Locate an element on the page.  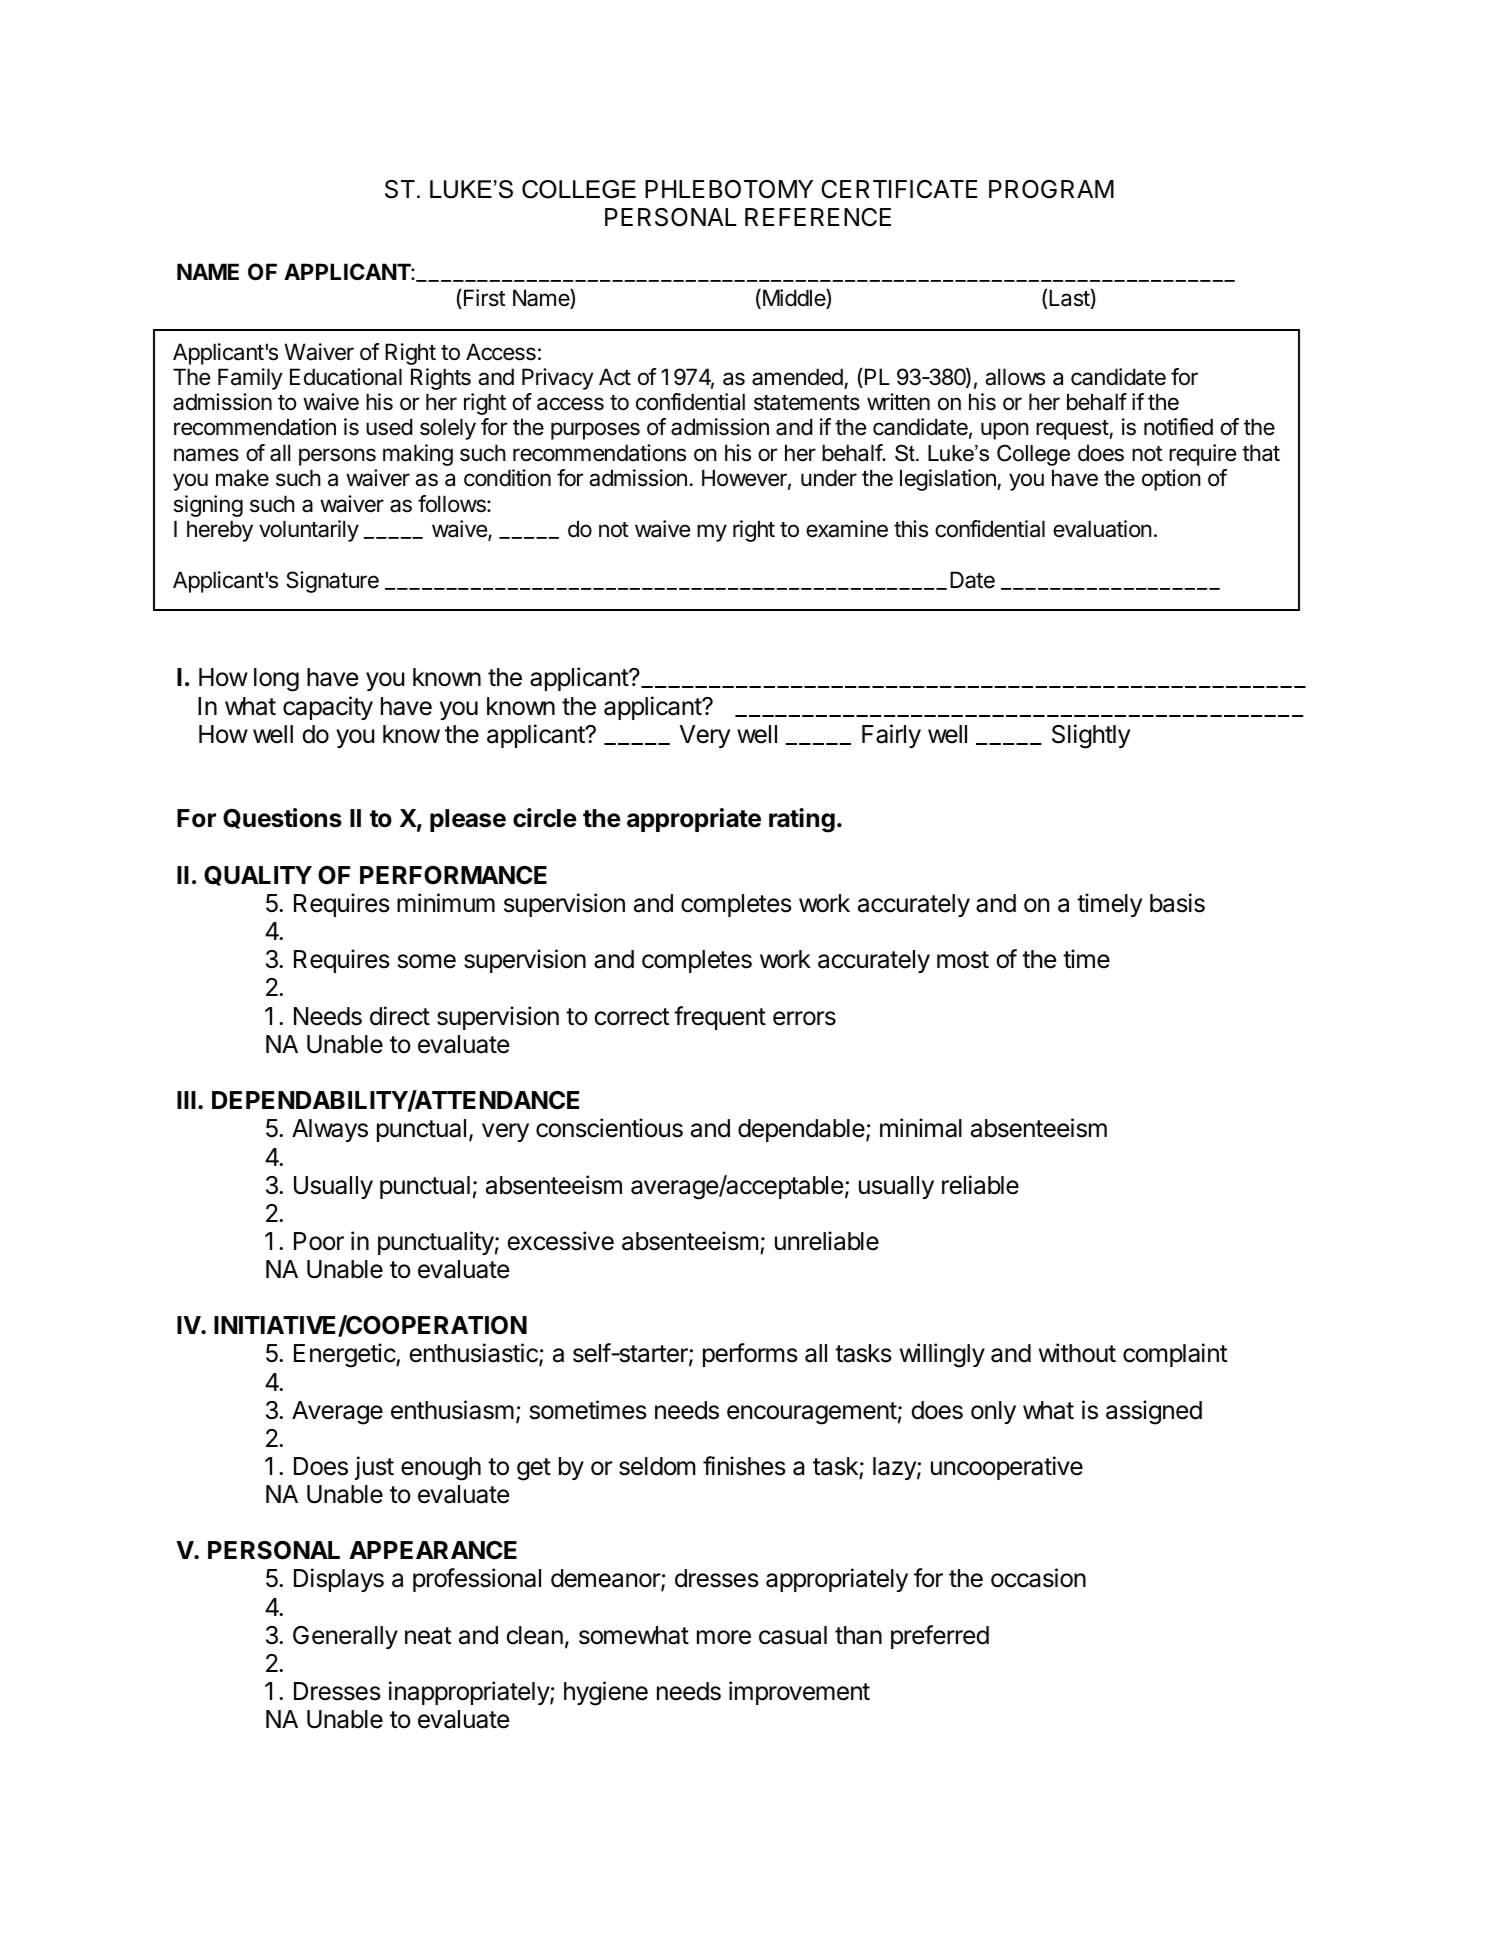
Poor is located at coordinates (319, 1241).
